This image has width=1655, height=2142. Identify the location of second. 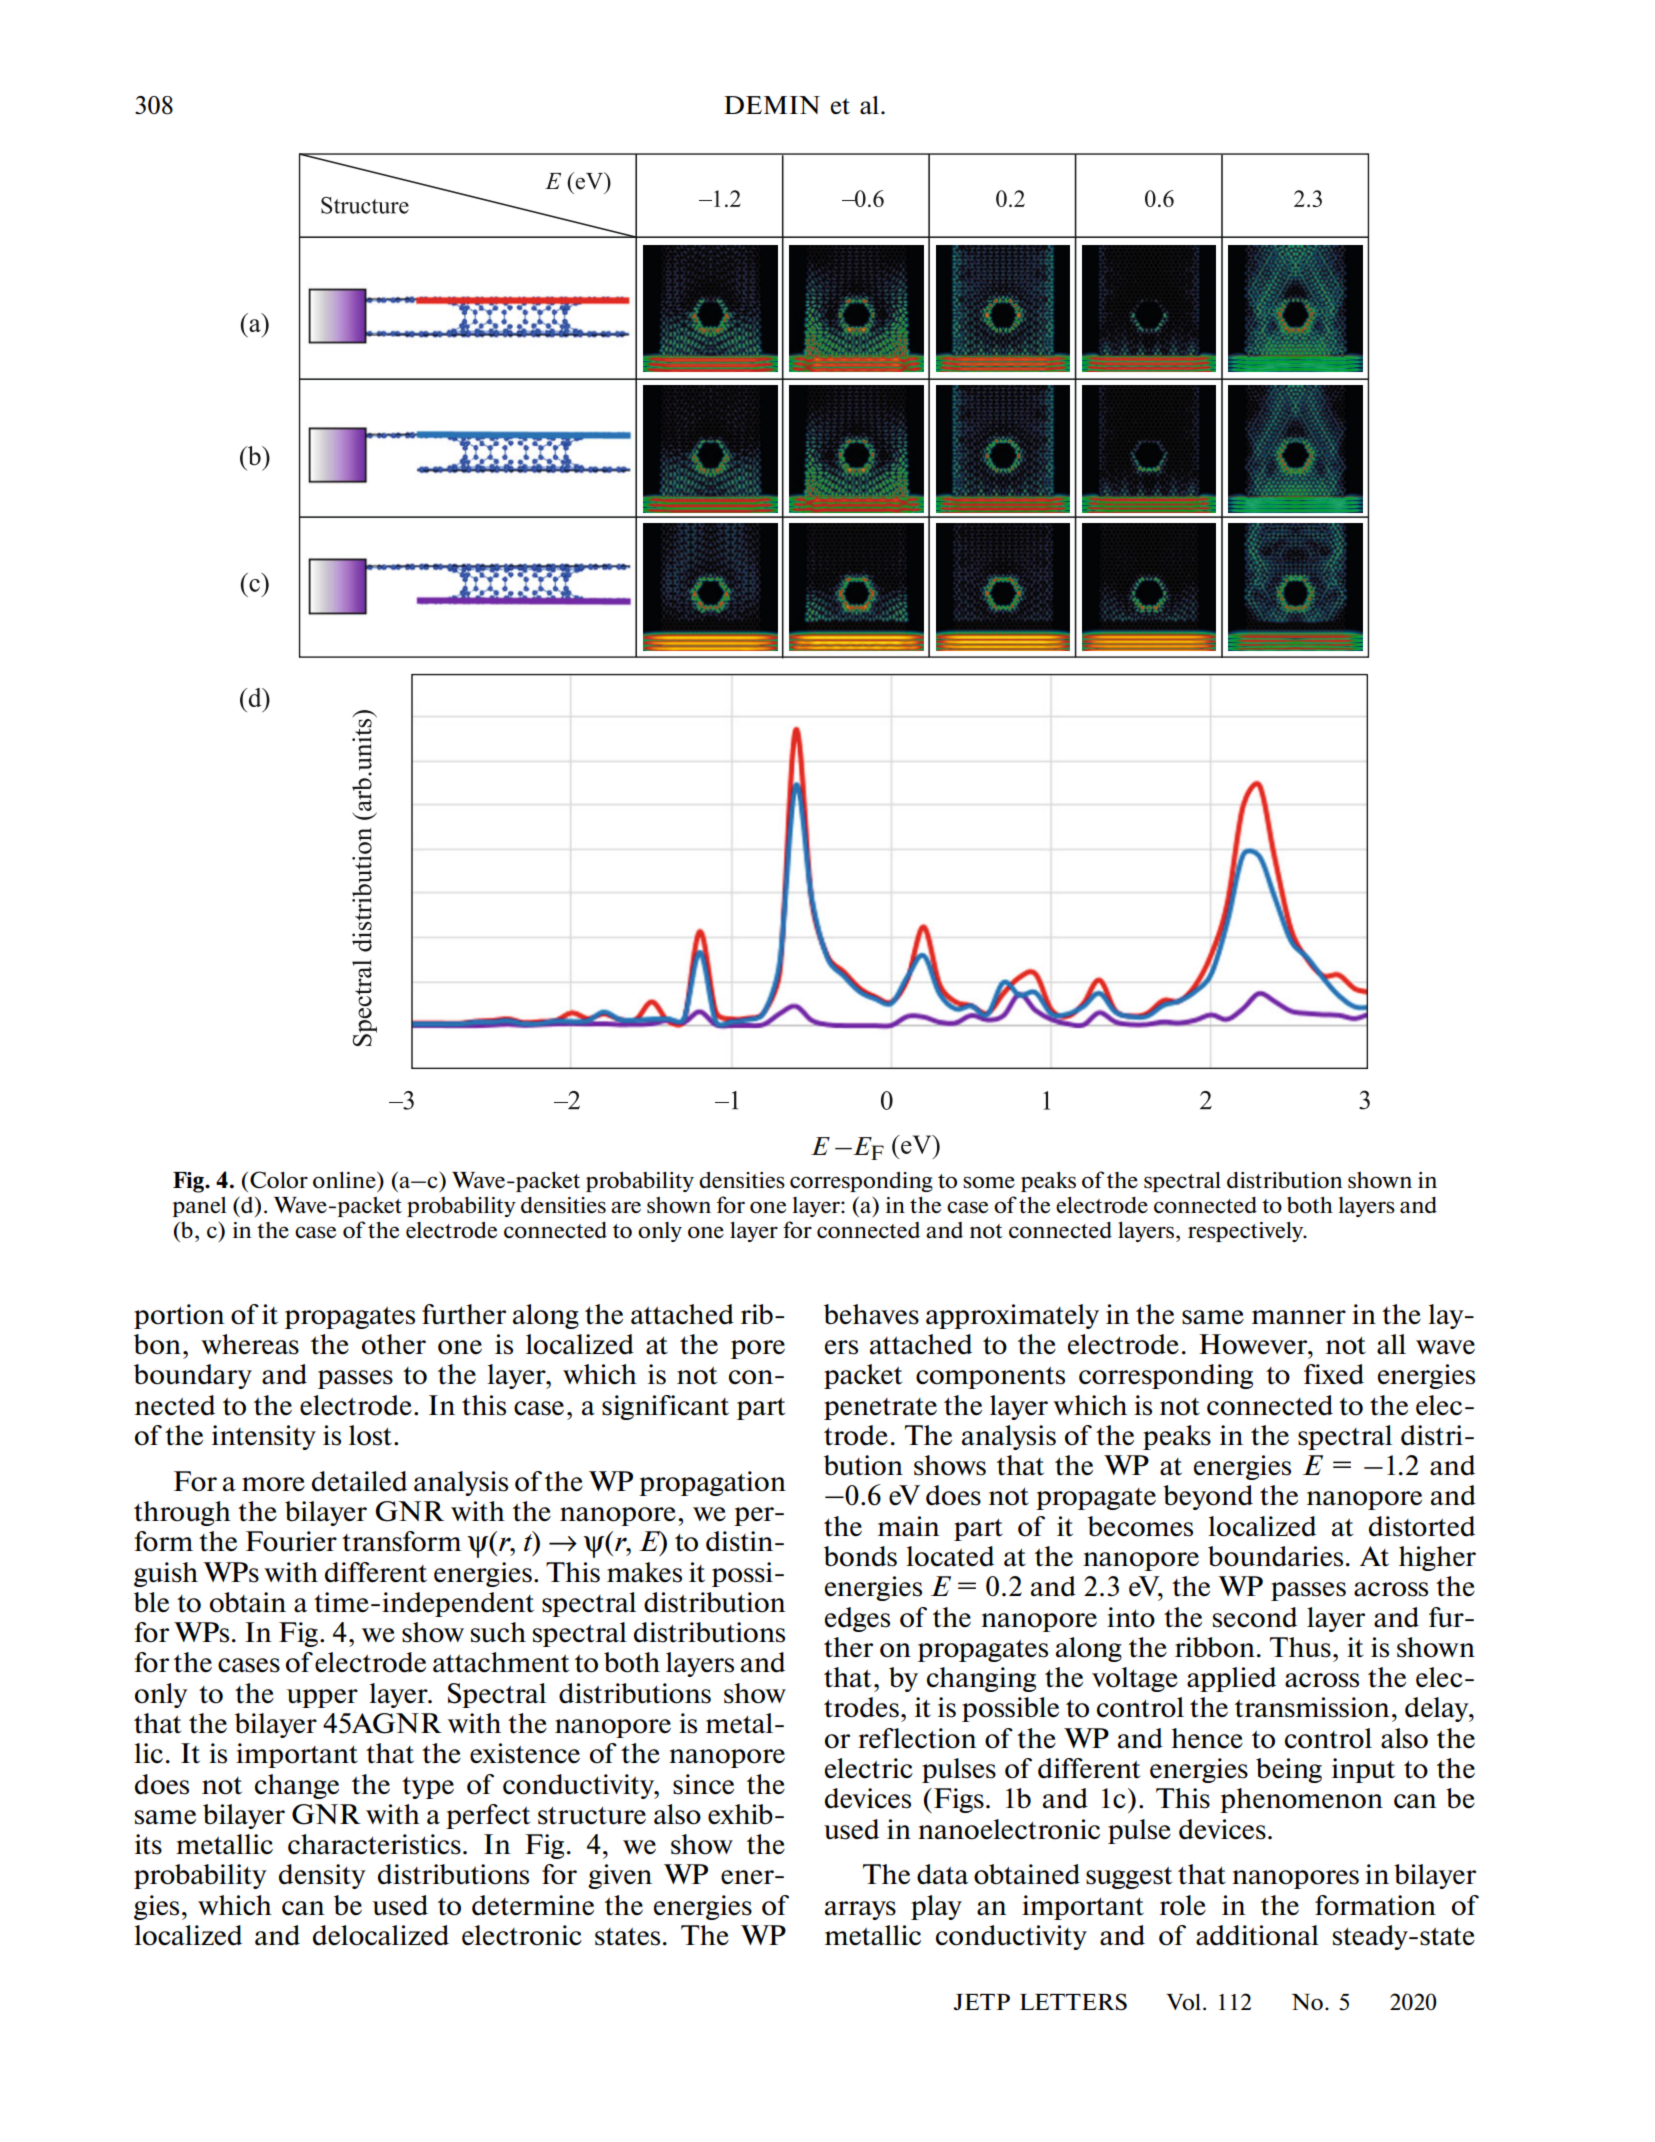
(1255, 1617).
